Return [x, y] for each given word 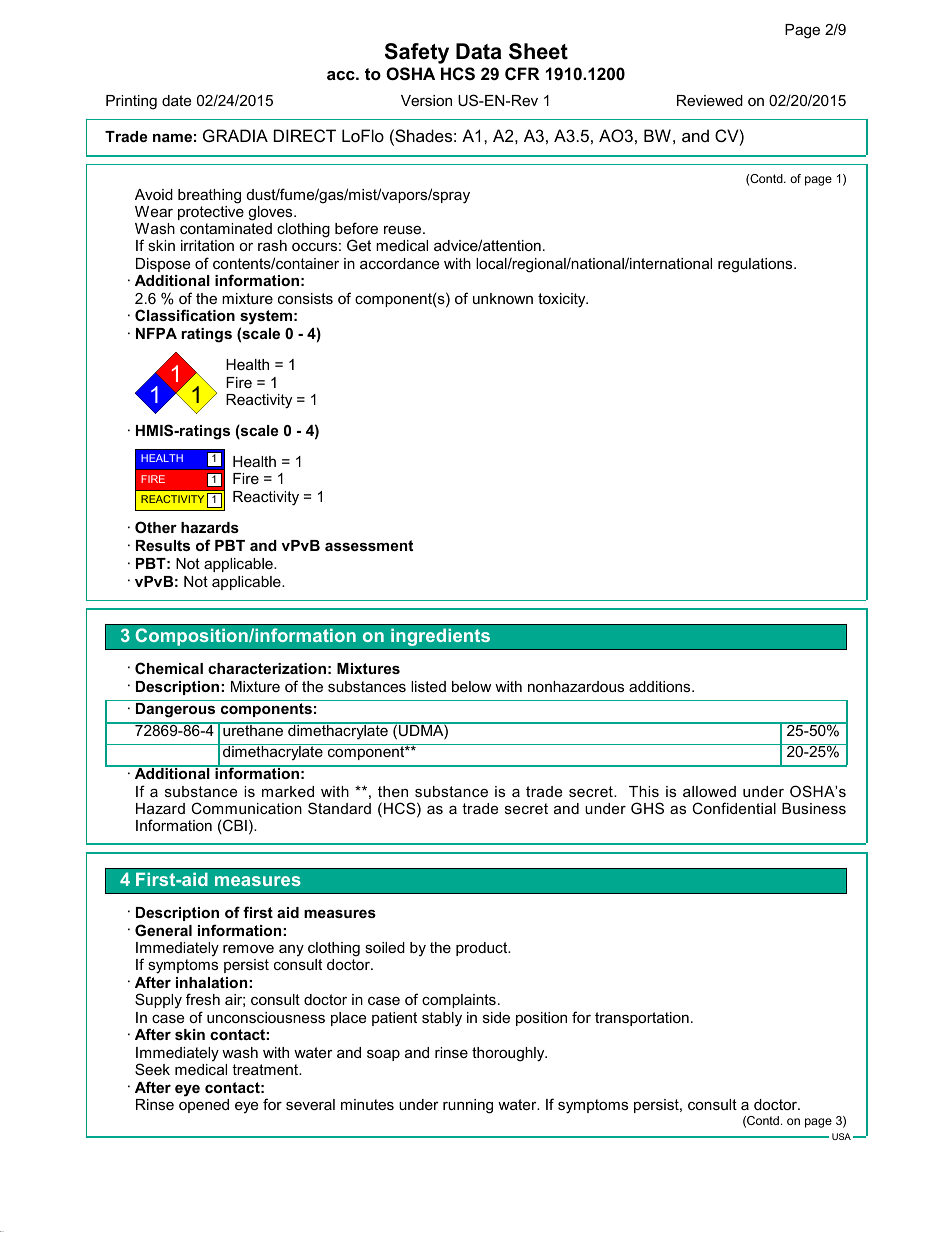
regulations [756, 265]
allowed [709, 791]
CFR [522, 73]
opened [204, 1106]
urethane [253, 729]
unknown [503, 298]
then [393, 791]
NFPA [156, 333]
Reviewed [710, 100]
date [176, 100]
